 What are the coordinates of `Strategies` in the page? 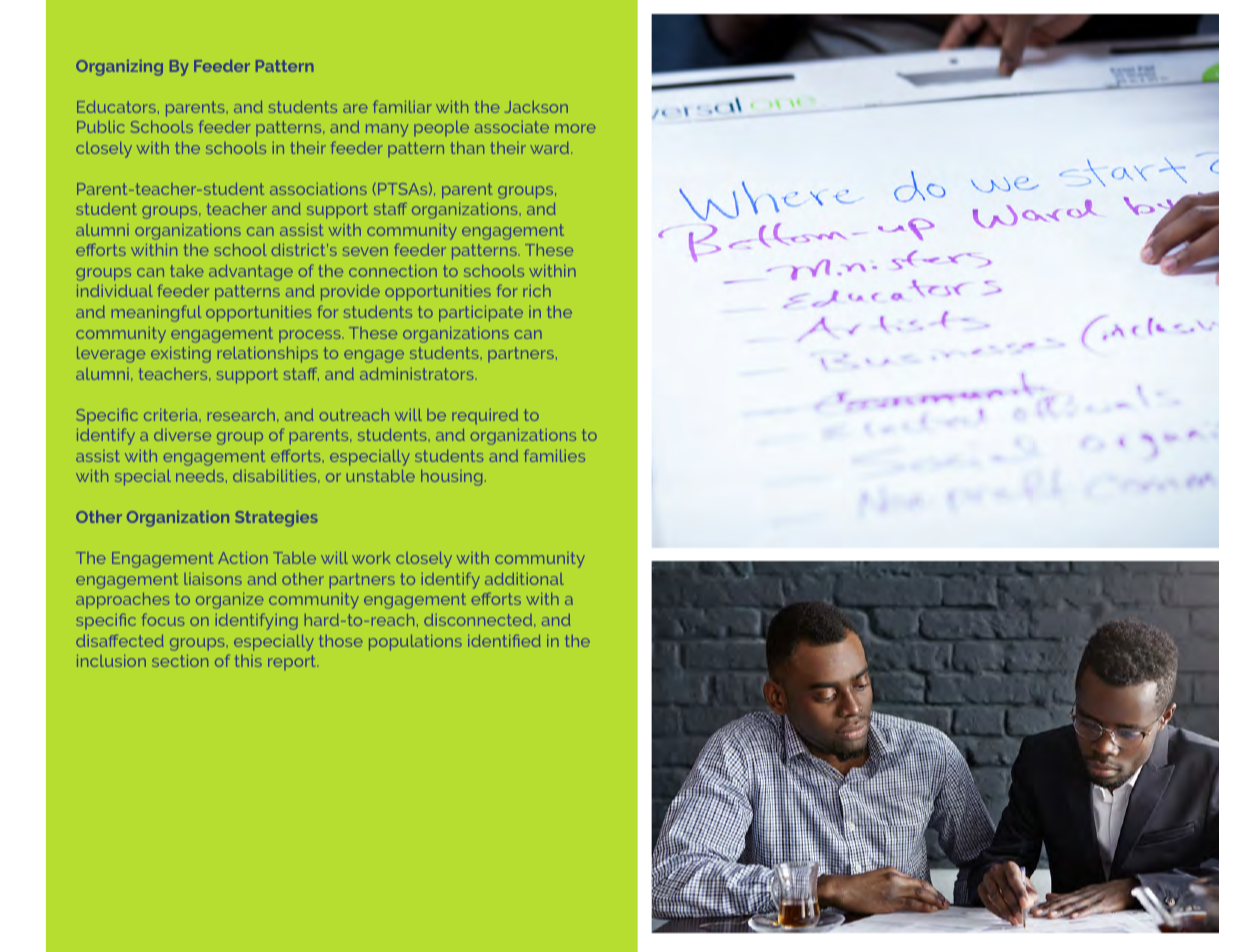 It's located at (276, 519).
